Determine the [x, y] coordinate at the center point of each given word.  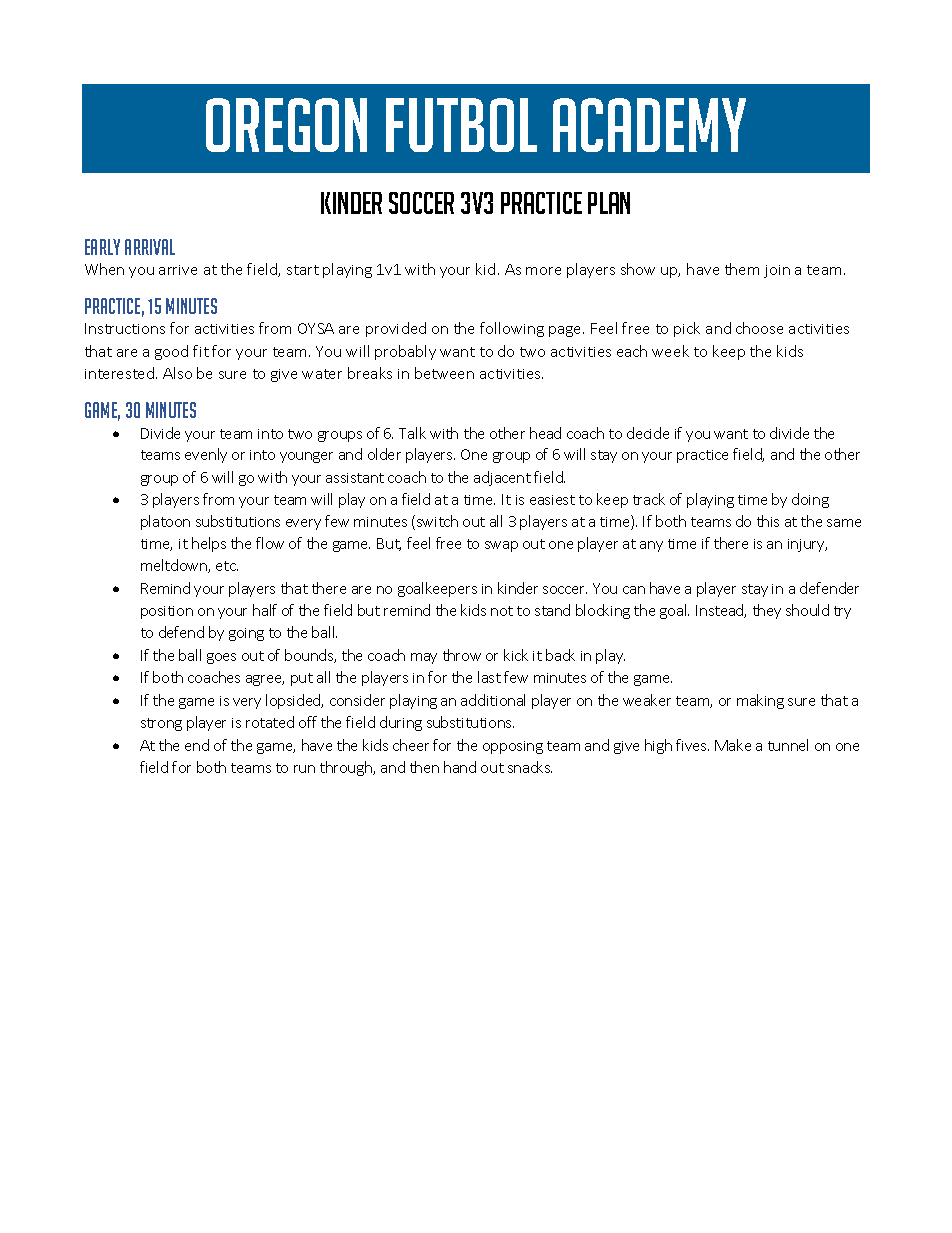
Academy [649, 125]
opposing [513, 747]
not [502, 611]
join [777, 271]
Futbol [461, 125]
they [767, 611]
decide [648, 433]
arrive [178, 270]
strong [161, 724]
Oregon [286, 125]
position [167, 612]
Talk [412, 433]
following [512, 329]
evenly [206, 455]
